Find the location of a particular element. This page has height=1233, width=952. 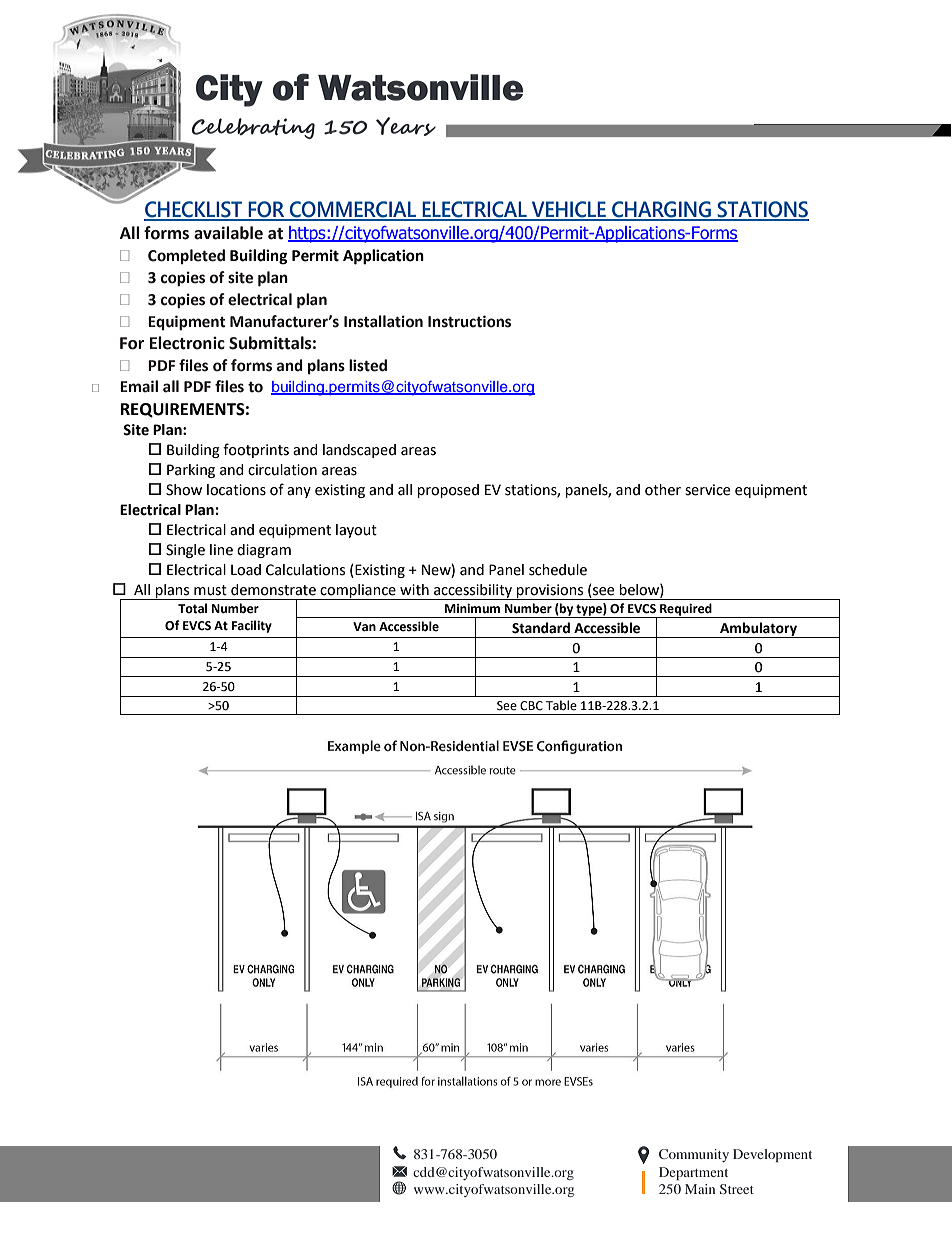

Celebrating is located at coordinates (253, 128).
